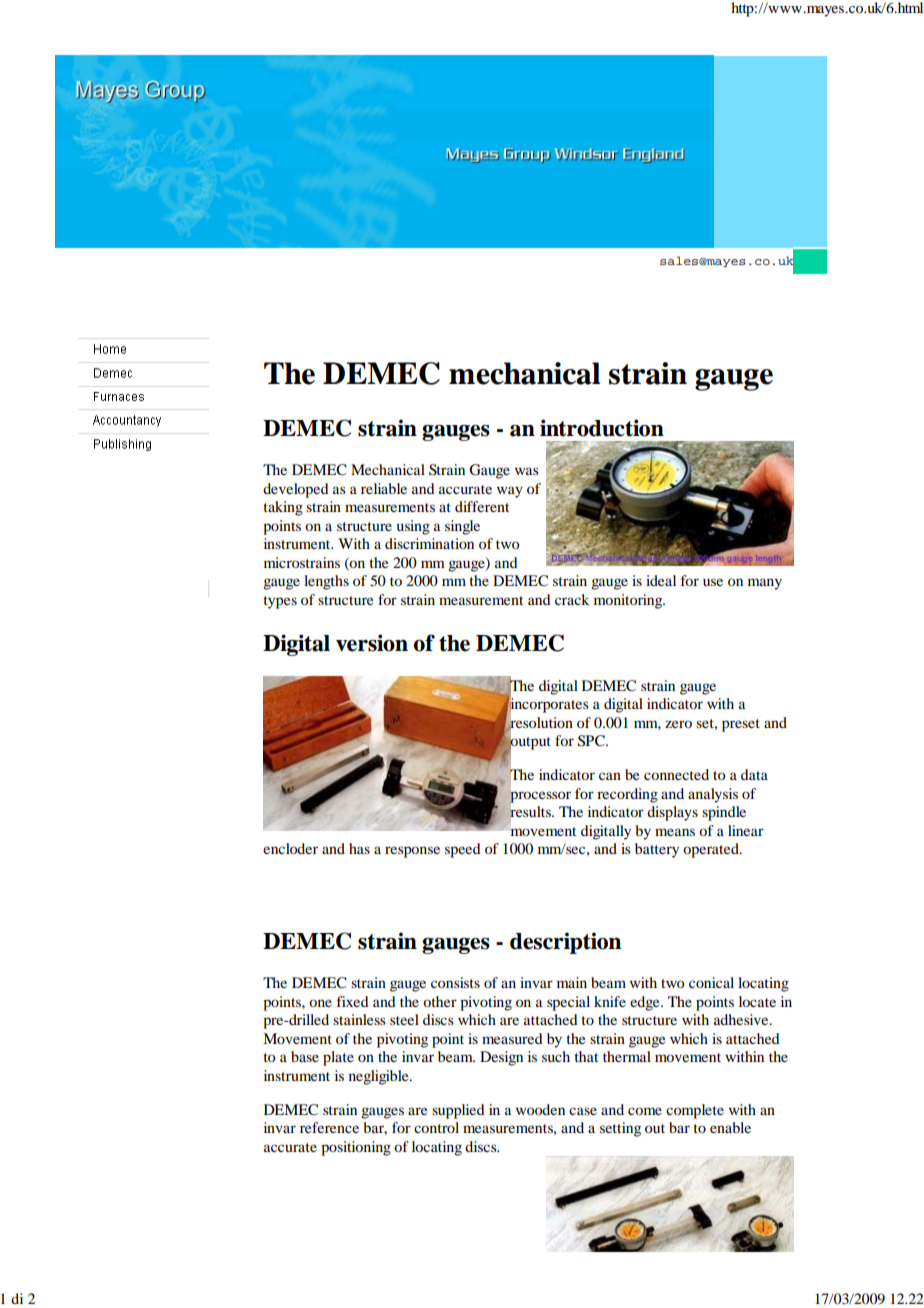  I want to click on fixed, so click(353, 1001).
